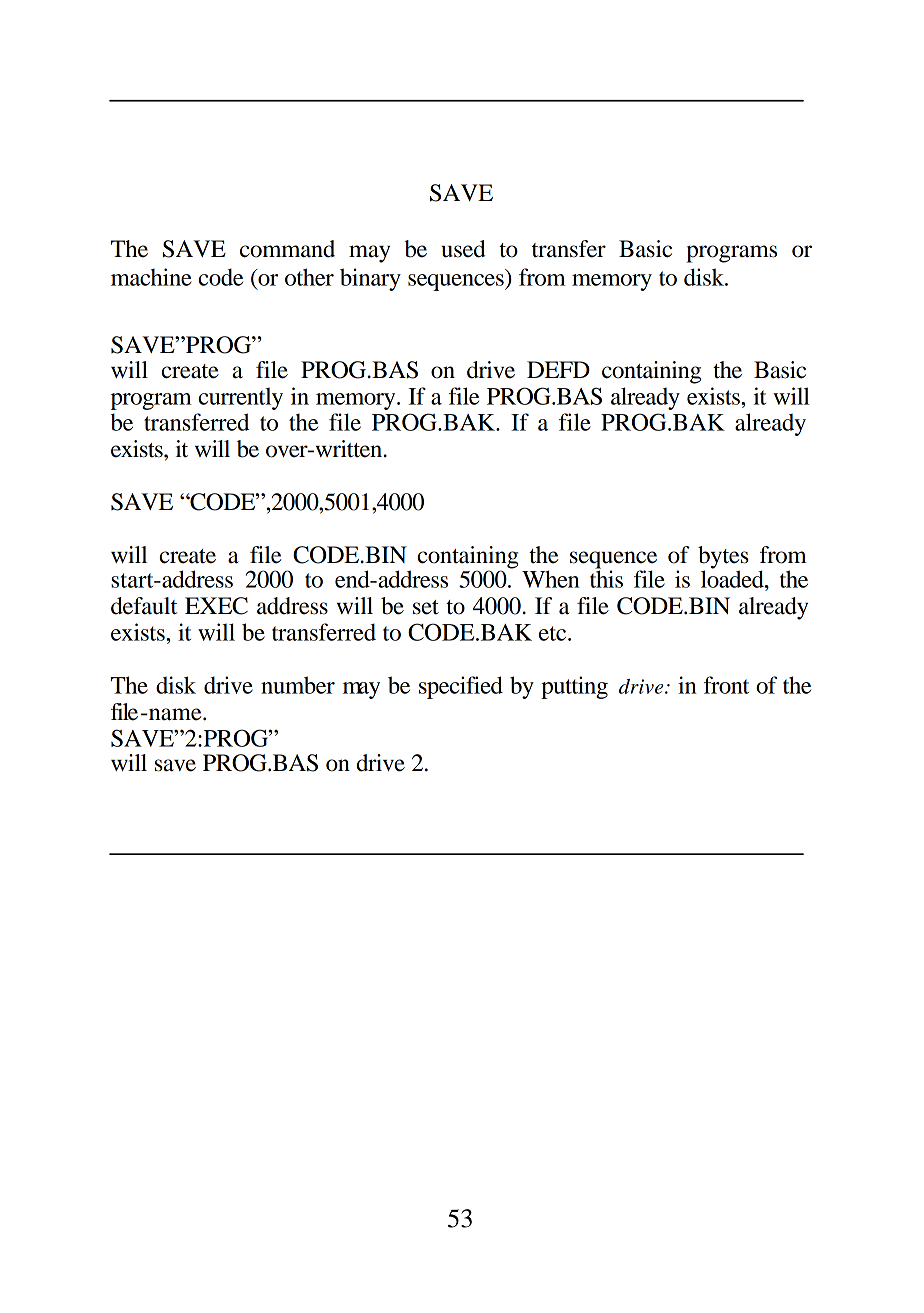 The width and height of the image is (924, 1313). Describe the element at coordinates (463, 249) in the image. I see `used` at that location.
